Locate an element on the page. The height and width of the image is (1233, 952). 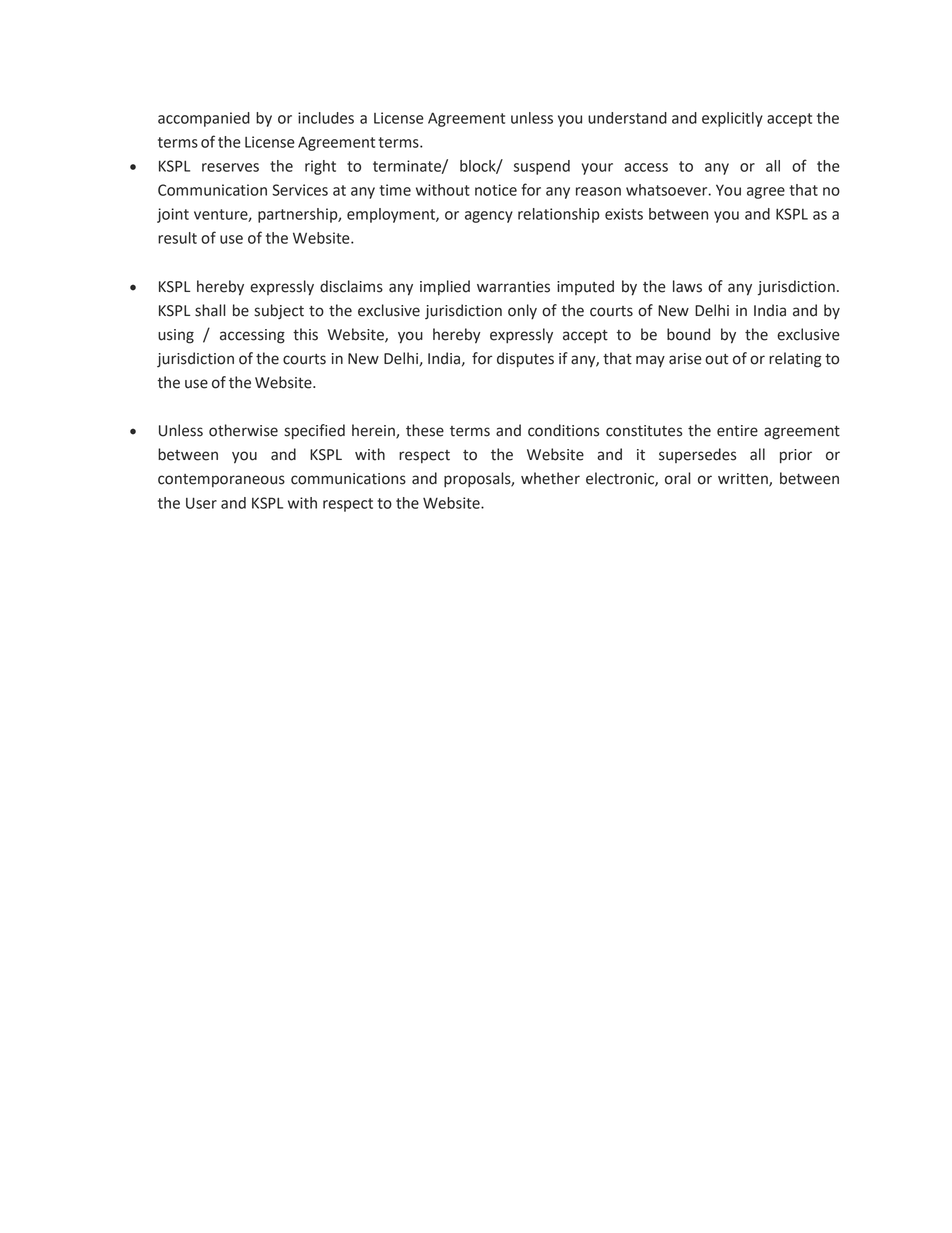
these is located at coordinates (425, 430).
